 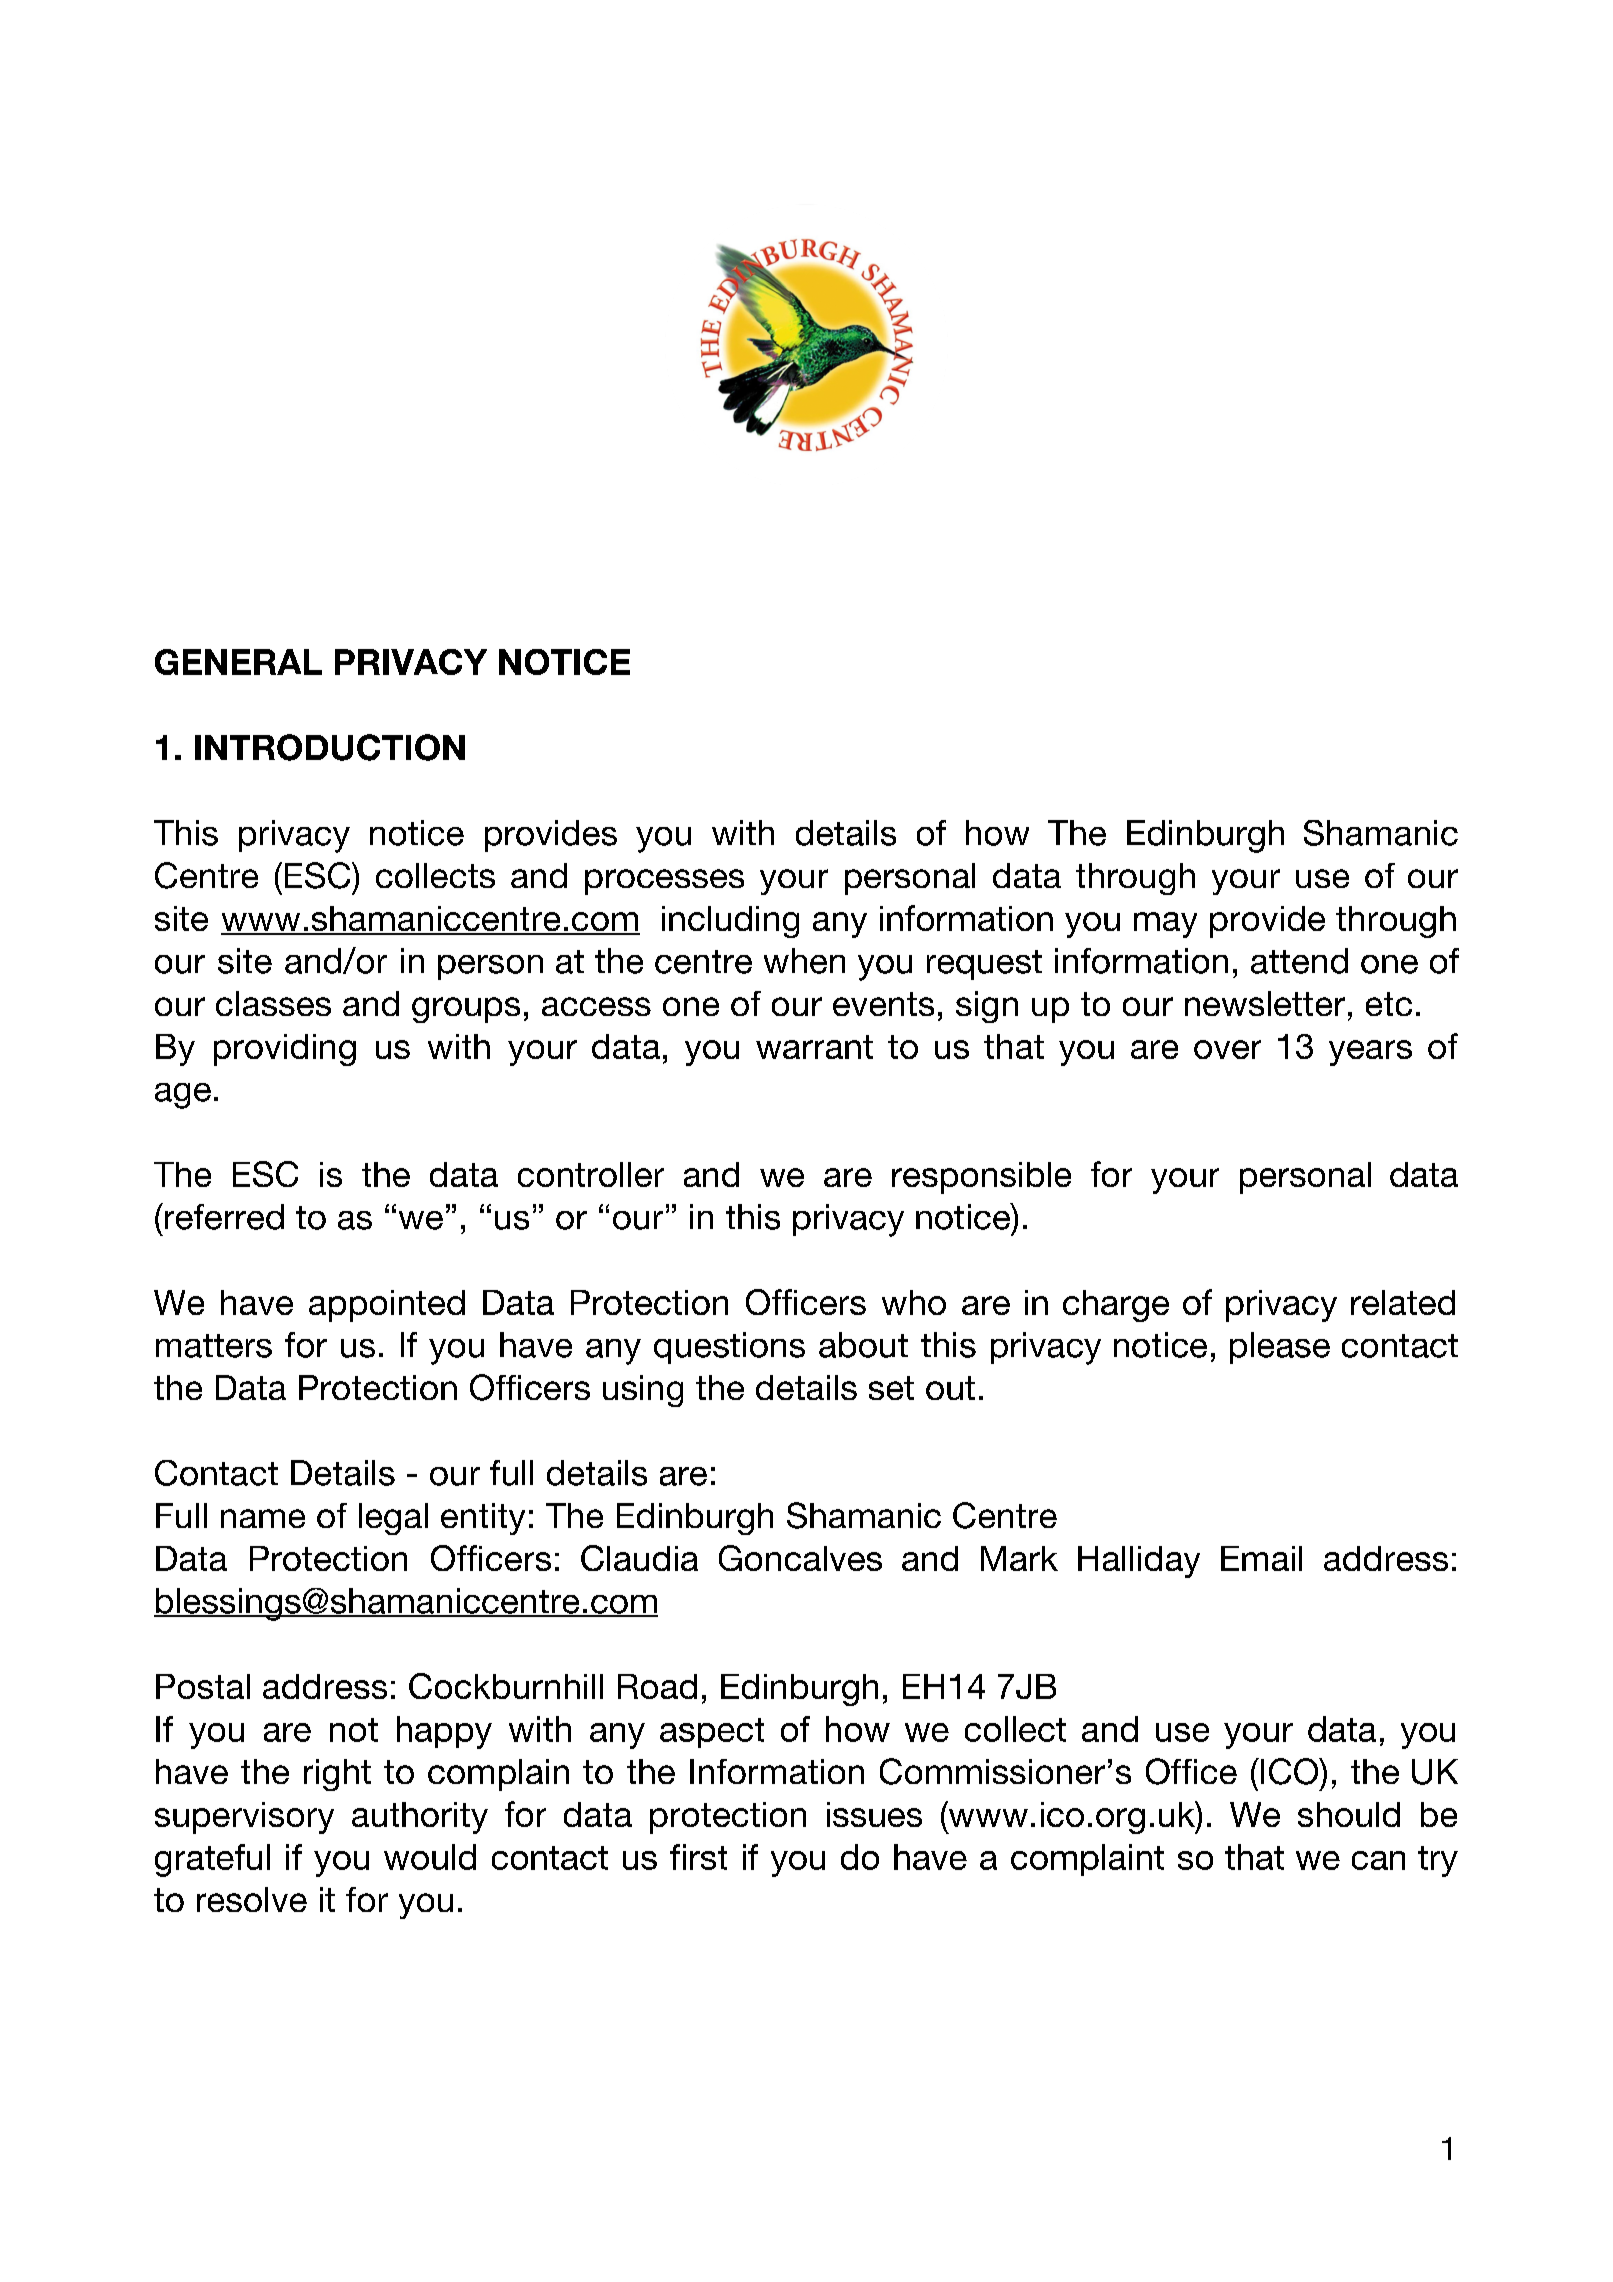 I want to click on processes, so click(x=664, y=882).
